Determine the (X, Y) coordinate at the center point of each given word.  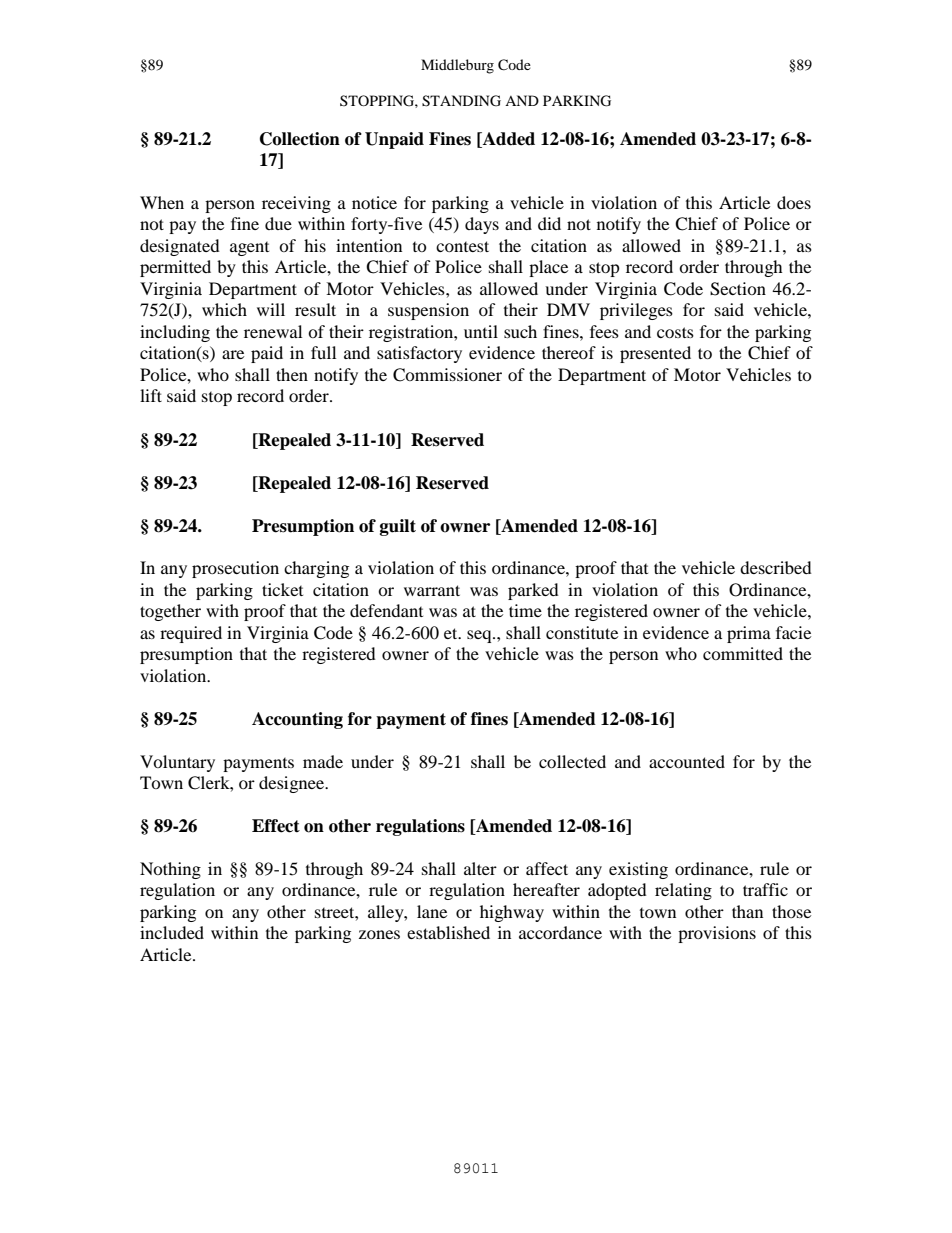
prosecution (235, 569)
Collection (300, 139)
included (172, 932)
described (776, 567)
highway (512, 913)
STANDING (461, 101)
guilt (398, 527)
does (794, 202)
